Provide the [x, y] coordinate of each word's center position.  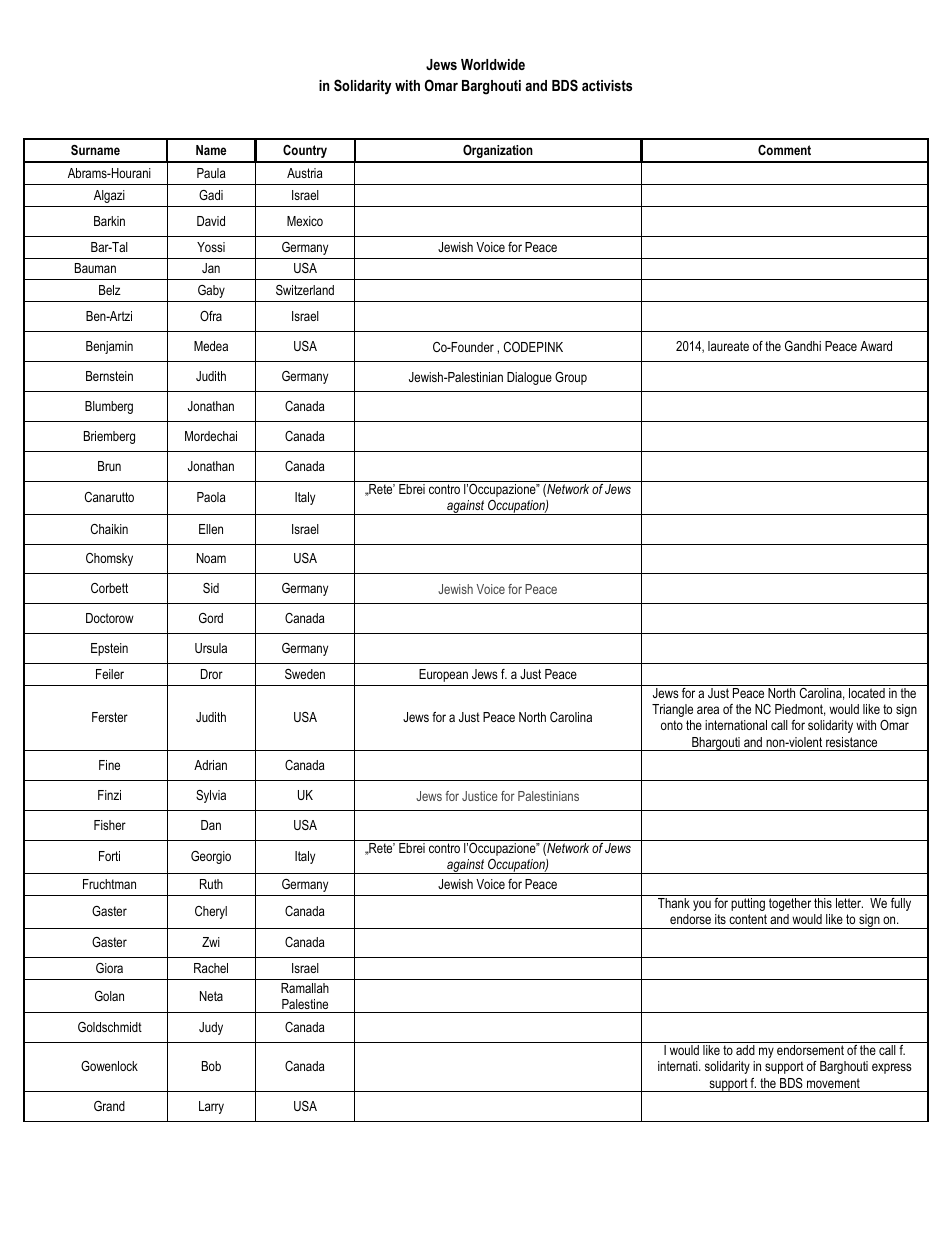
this [823, 903]
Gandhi [803, 346]
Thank [674, 903]
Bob [211, 1066]
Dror [212, 674]
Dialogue [529, 378]
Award [876, 346]
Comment [784, 150]
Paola [211, 497]
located [867, 693]
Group [571, 378]
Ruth [211, 884]
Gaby [211, 291]
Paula [211, 173]
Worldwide [493, 64]
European [443, 675]
